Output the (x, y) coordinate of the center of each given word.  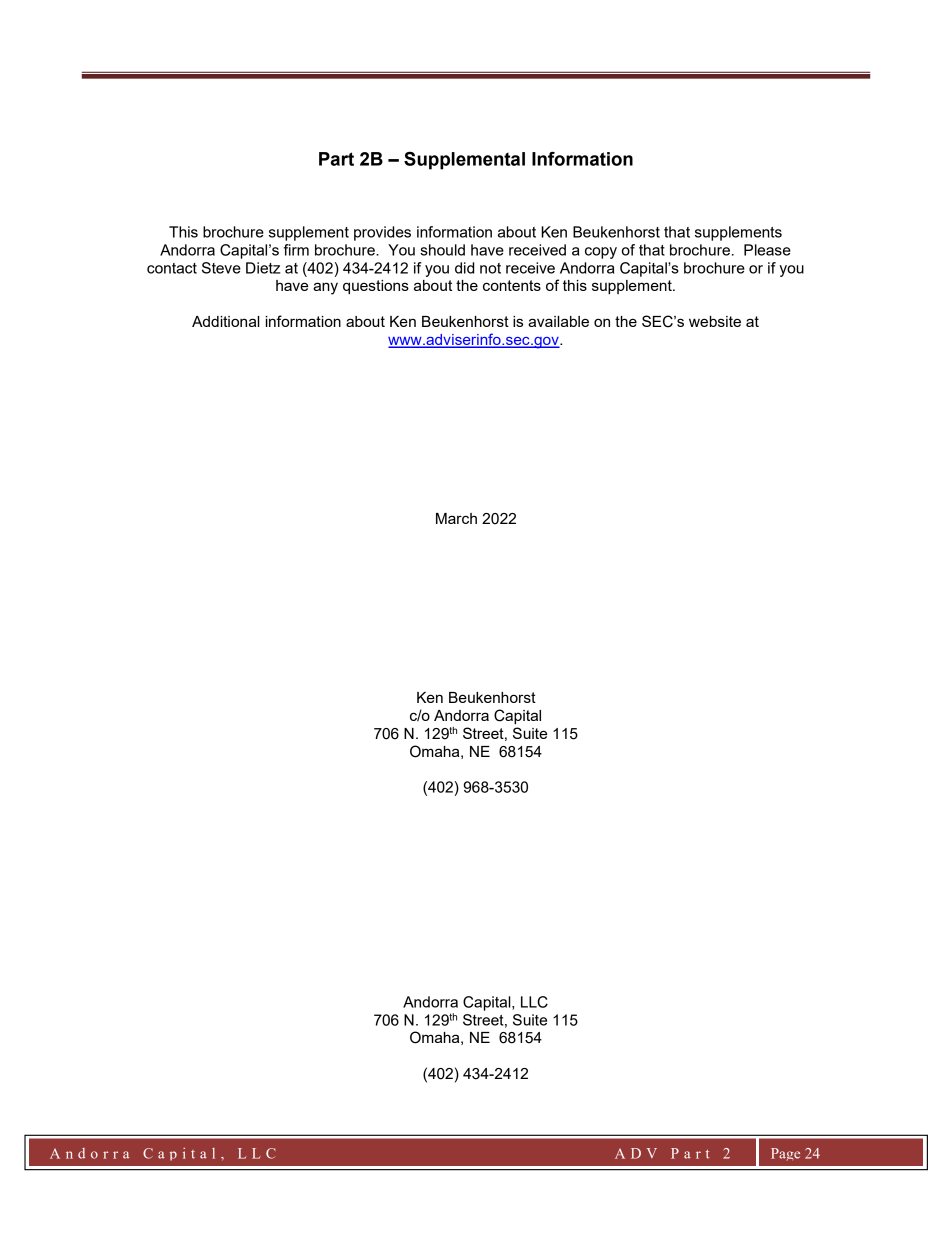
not (490, 268)
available (558, 321)
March (456, 518)
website (715, 321)
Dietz (263, 268)
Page (785, 1154)
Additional (226, 321)
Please (767, 250)
